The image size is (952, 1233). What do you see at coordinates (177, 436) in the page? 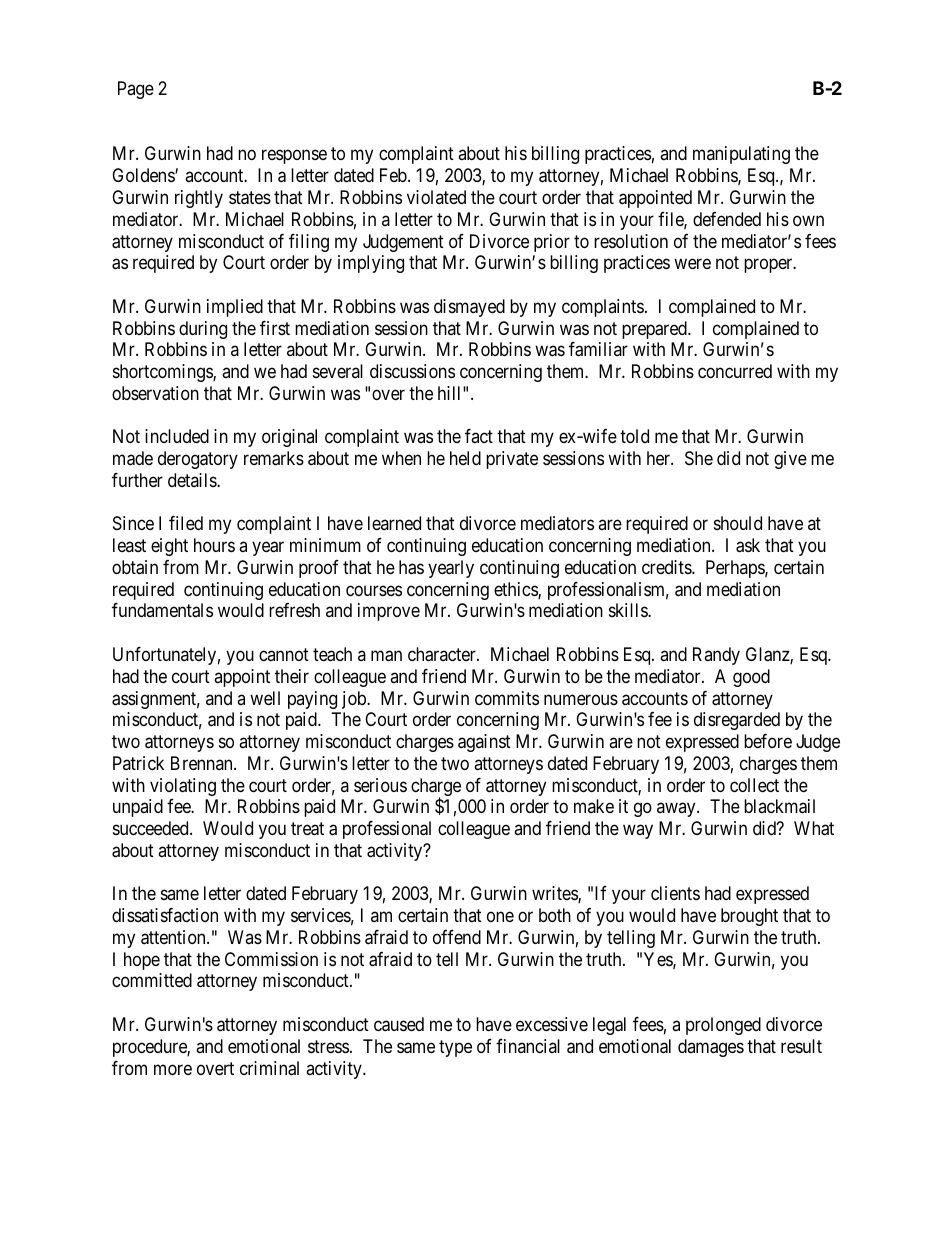
I see `included` at bounding box center [177, 436].
